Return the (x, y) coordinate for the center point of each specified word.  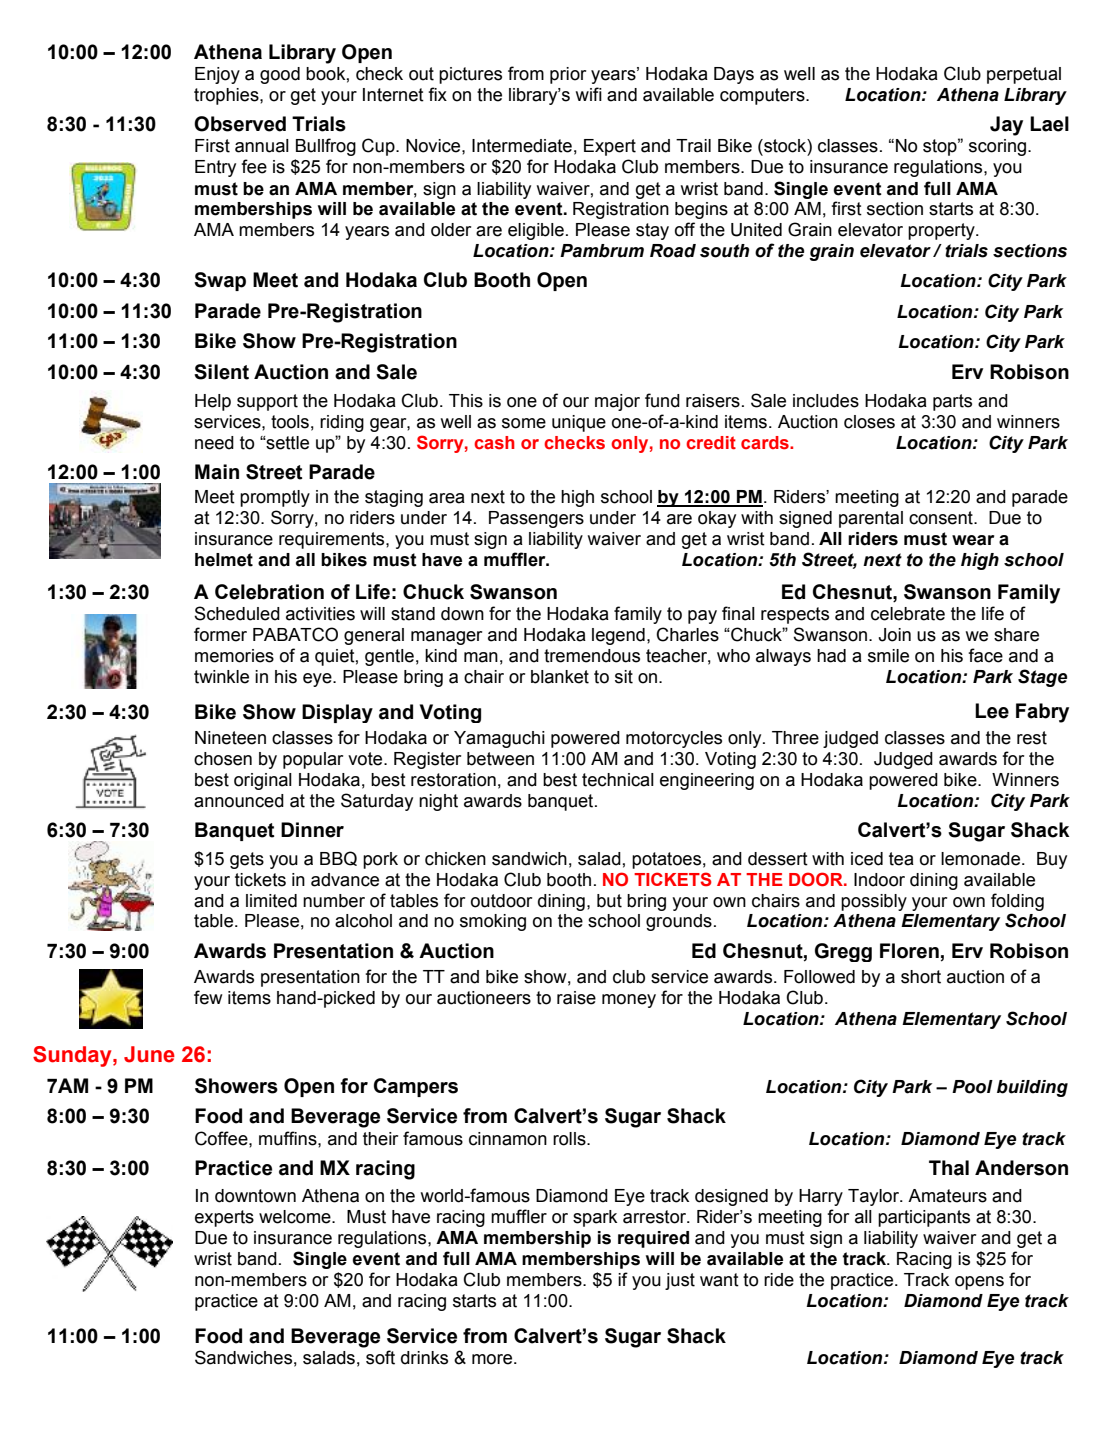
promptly (275, 498)
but (609, 901)
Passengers (536, 519)
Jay (1006, 126)
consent (942, 518)
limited (271, 901)
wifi (589, 94)
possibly (874, 902)
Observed (240, 124)
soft (380, 1357)
